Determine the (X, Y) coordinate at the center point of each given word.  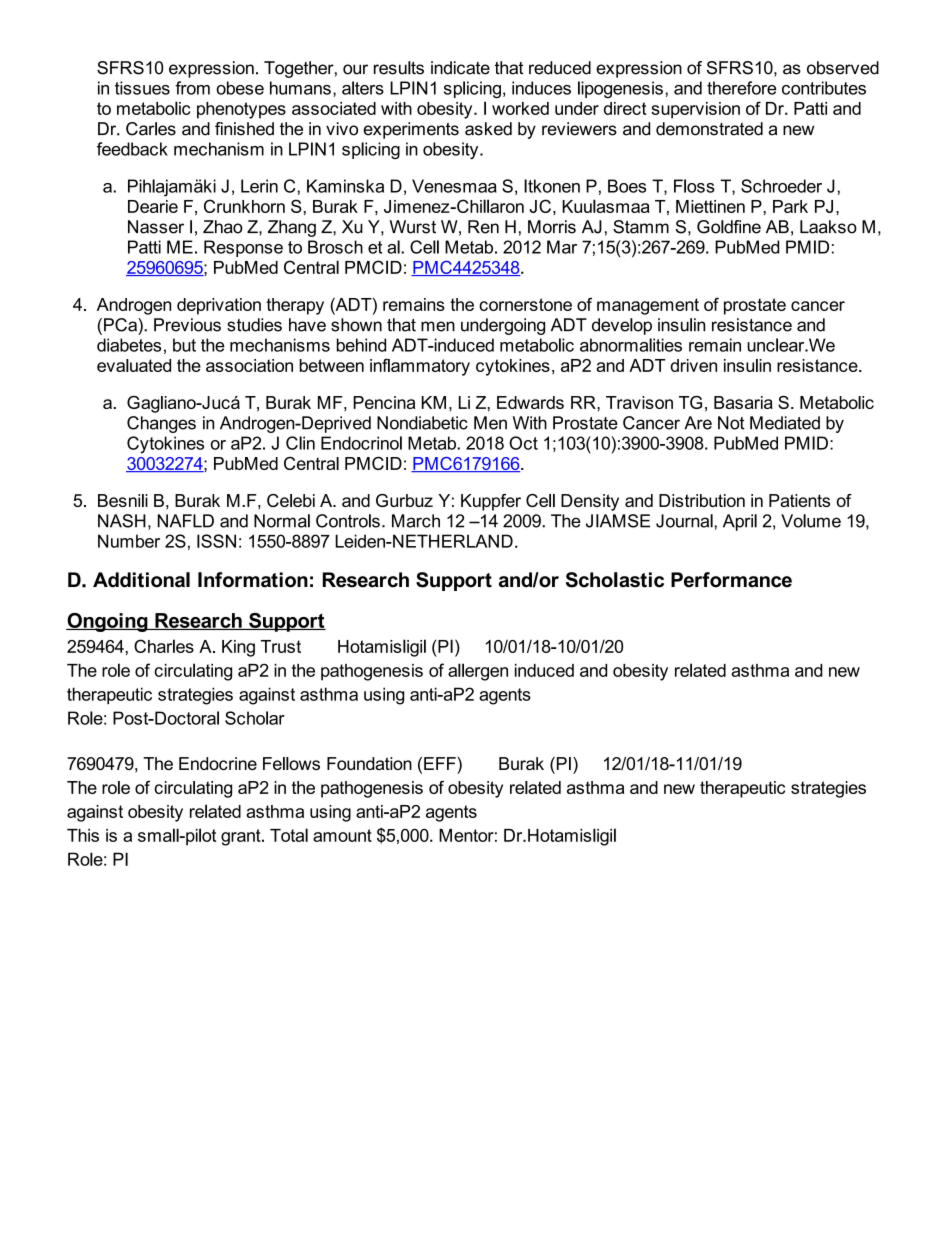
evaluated (134, 365)
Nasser (156, 227)
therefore (741, 88)
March (416, 521)
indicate (460, 68)
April (740, 522)
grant (242, 837)
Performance (731, 580)
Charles (164, 646)
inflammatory (420, 367)
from (192, 88)
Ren (483, 227)
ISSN (216, 541)
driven (693, 365)
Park (790, 206)
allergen (478, 672)
